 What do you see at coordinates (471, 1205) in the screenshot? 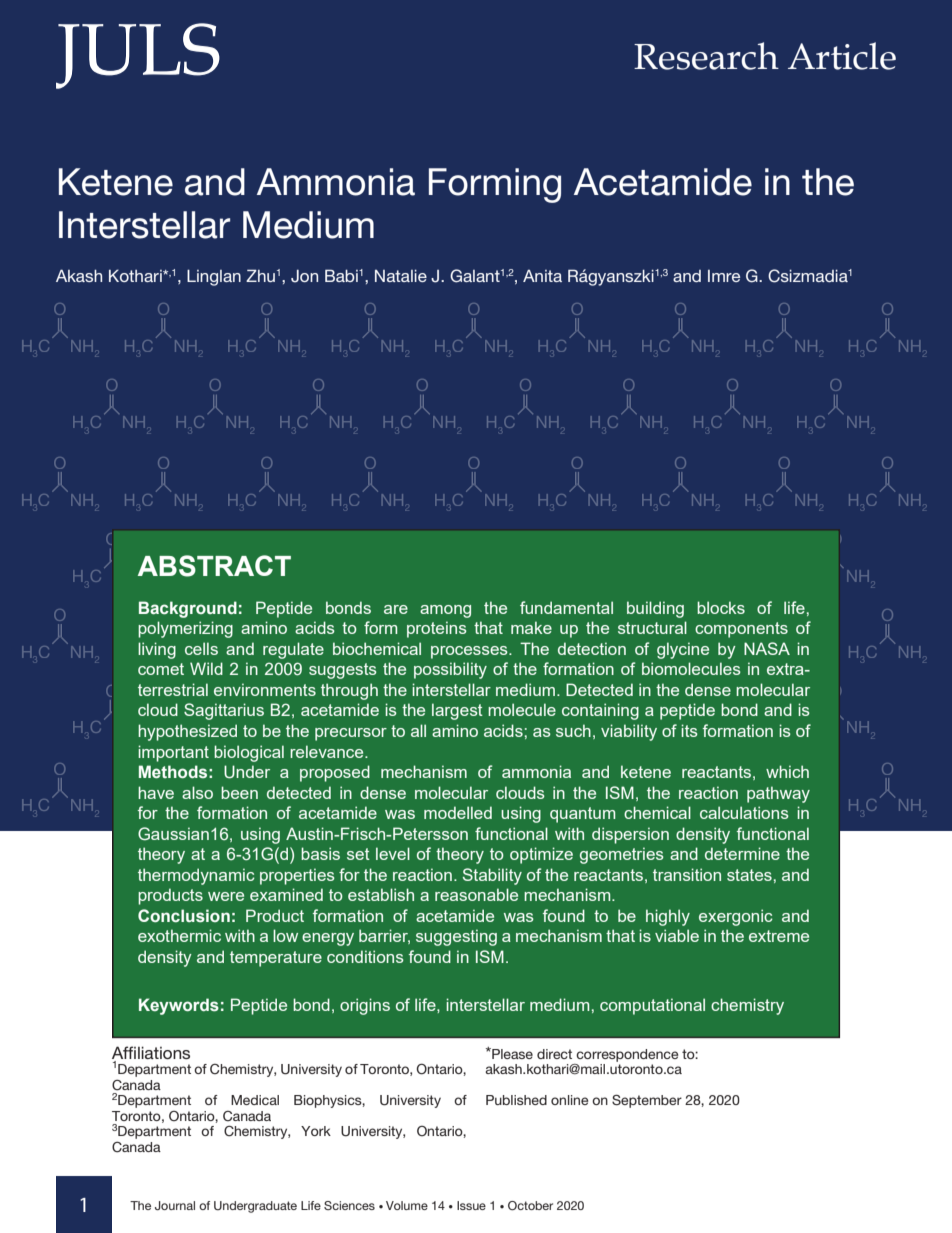
I see `Issue` at bounding box center [471, 1205].
